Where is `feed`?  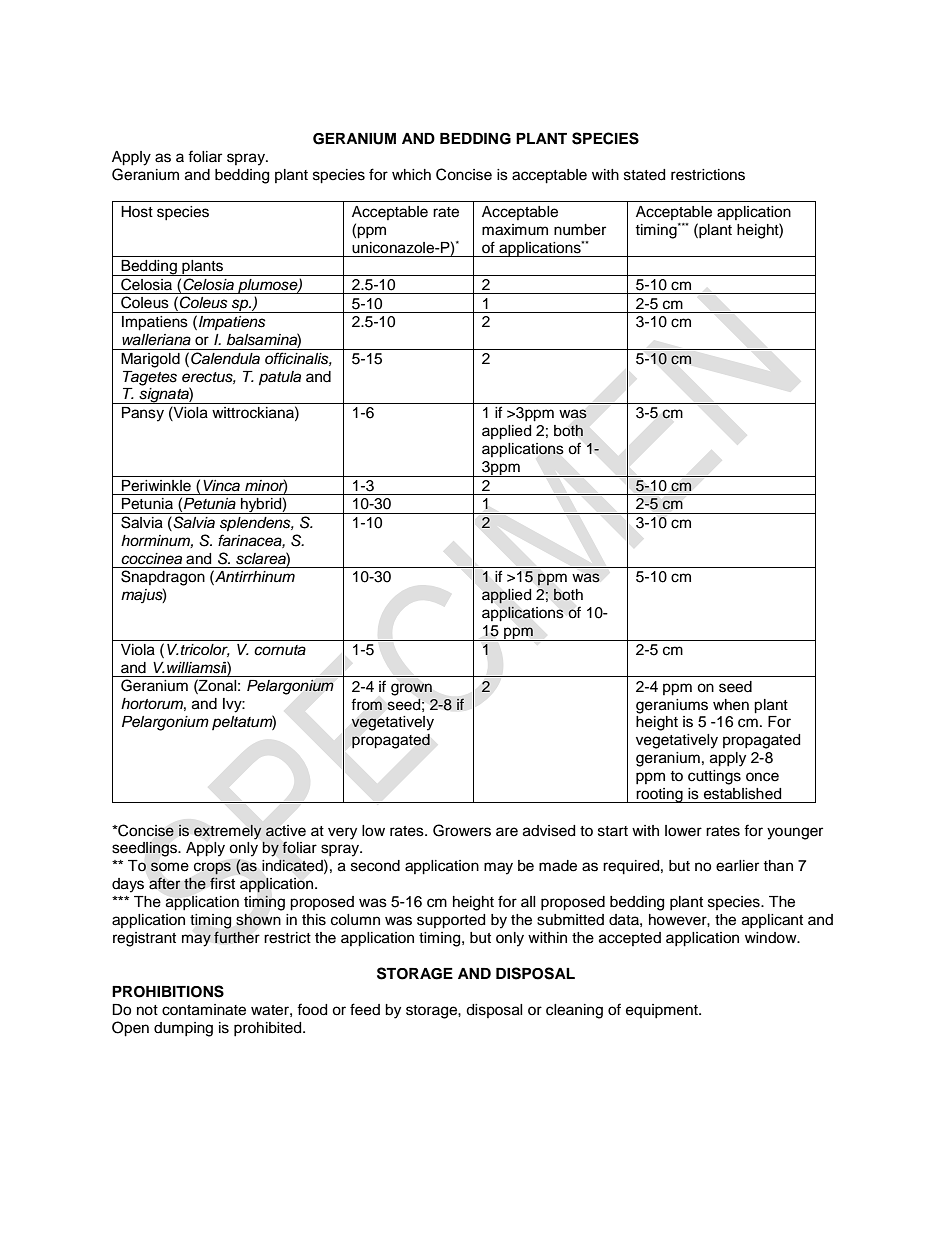
feed is located at coordinates (365, 1009).
